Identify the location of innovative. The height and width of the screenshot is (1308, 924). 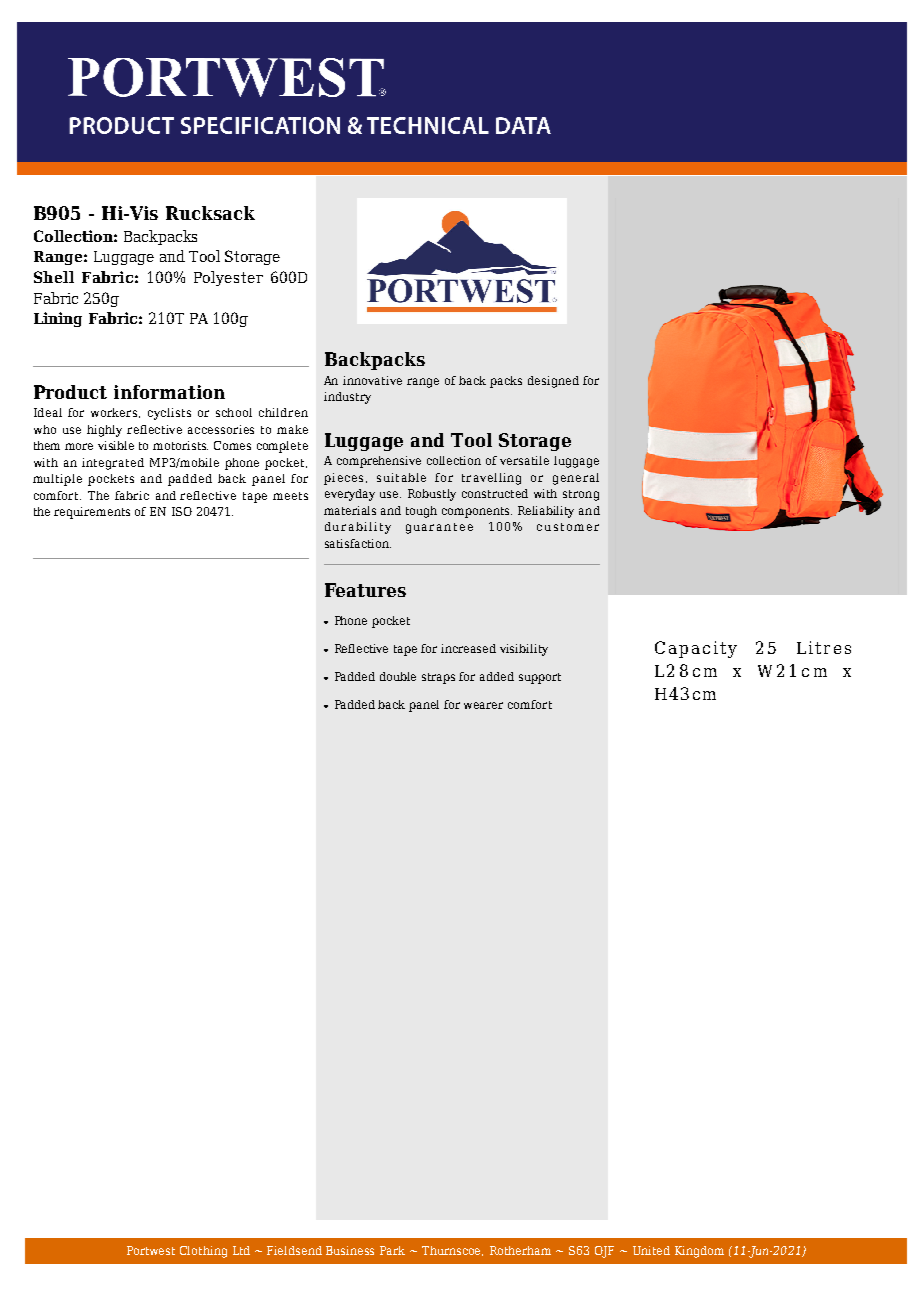
(372, 380).
